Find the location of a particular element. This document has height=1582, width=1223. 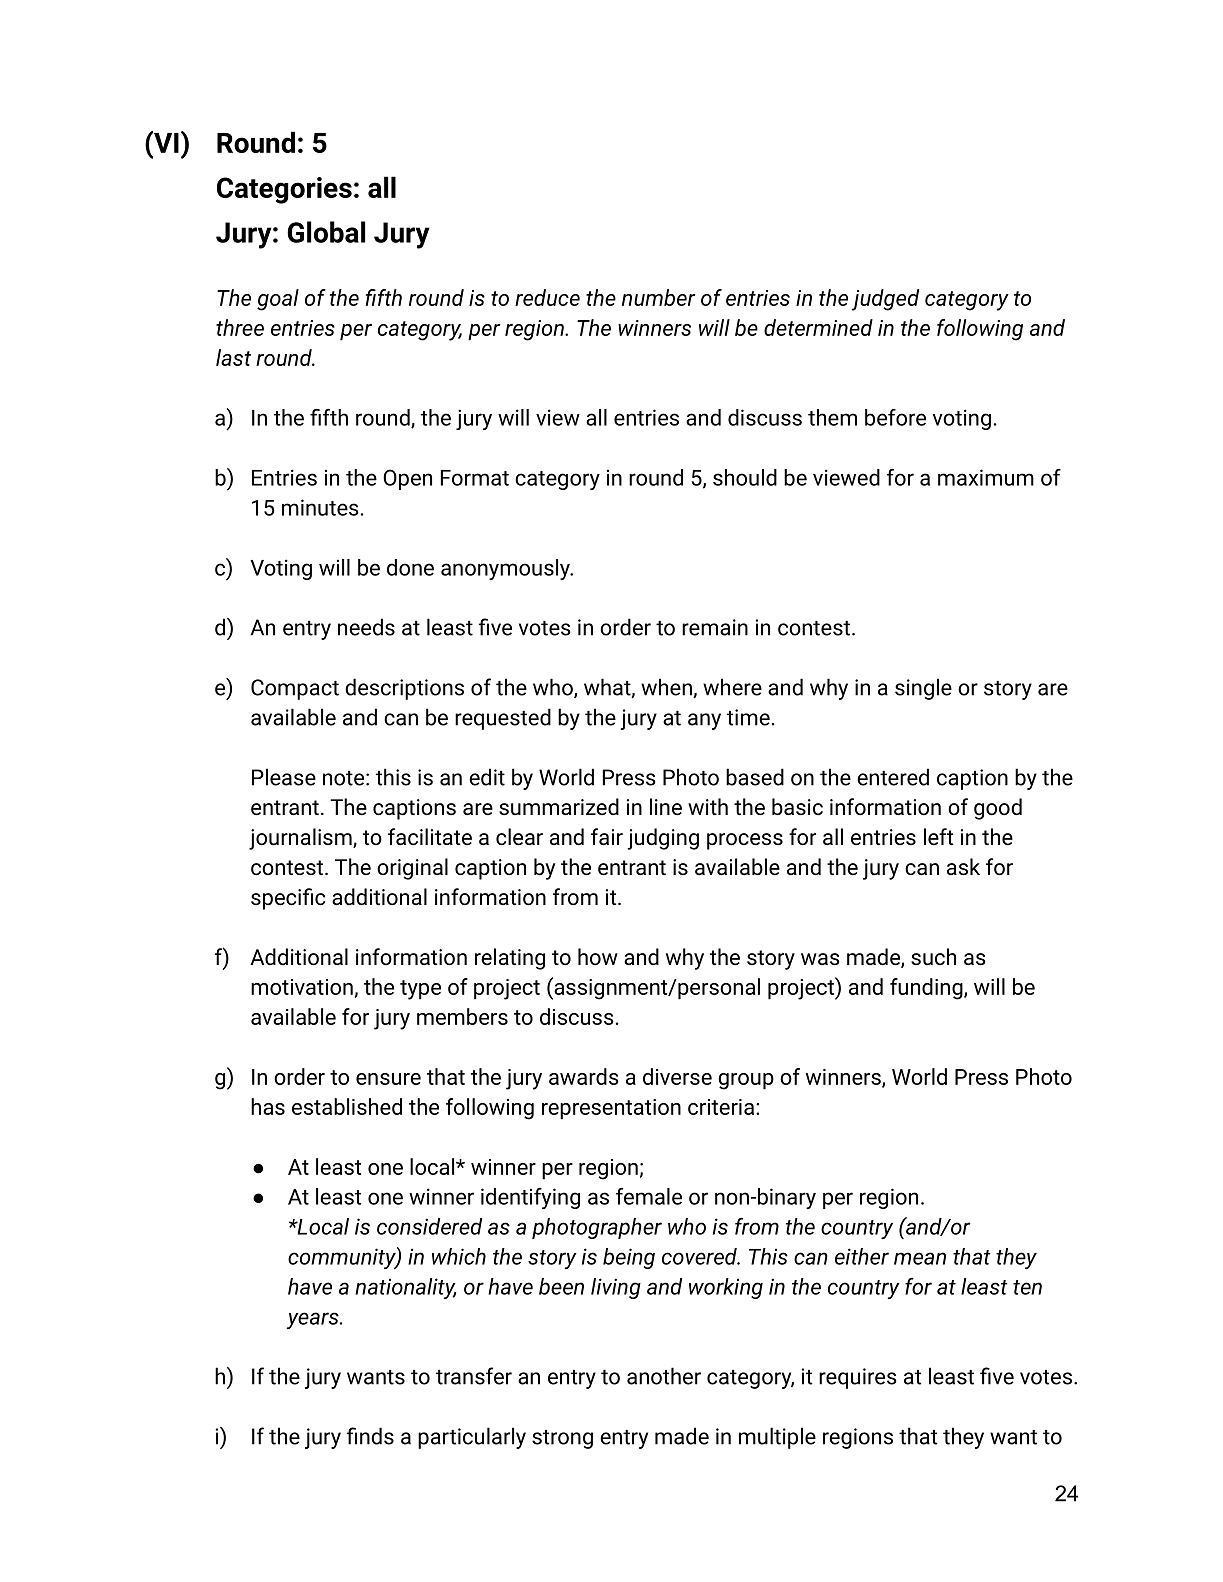

judged is located at coordinates (885, 300).
